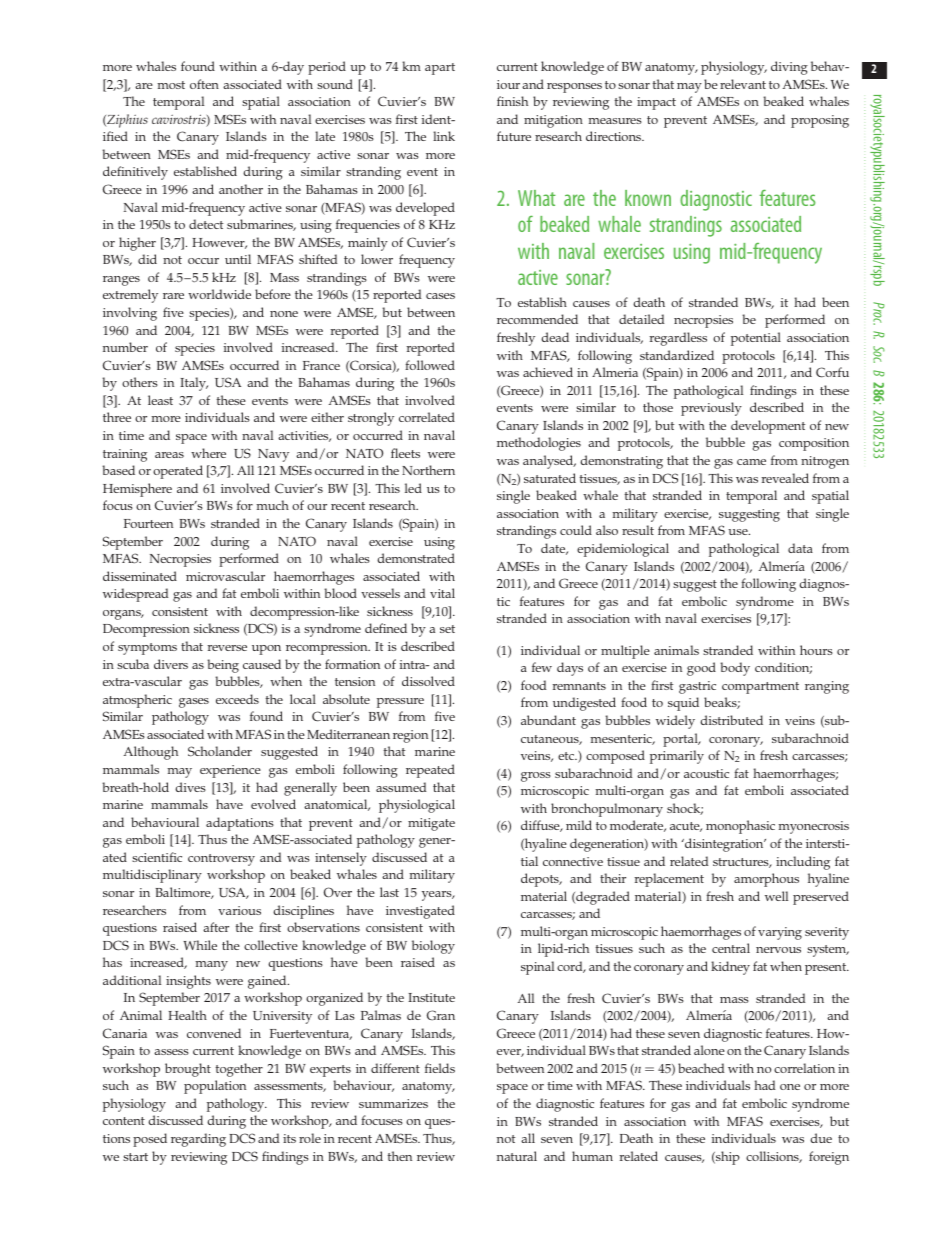 This document has width=952, height=1233. Describe the element at coordinates (536, 777) in the document. I see `gross` at that location.
